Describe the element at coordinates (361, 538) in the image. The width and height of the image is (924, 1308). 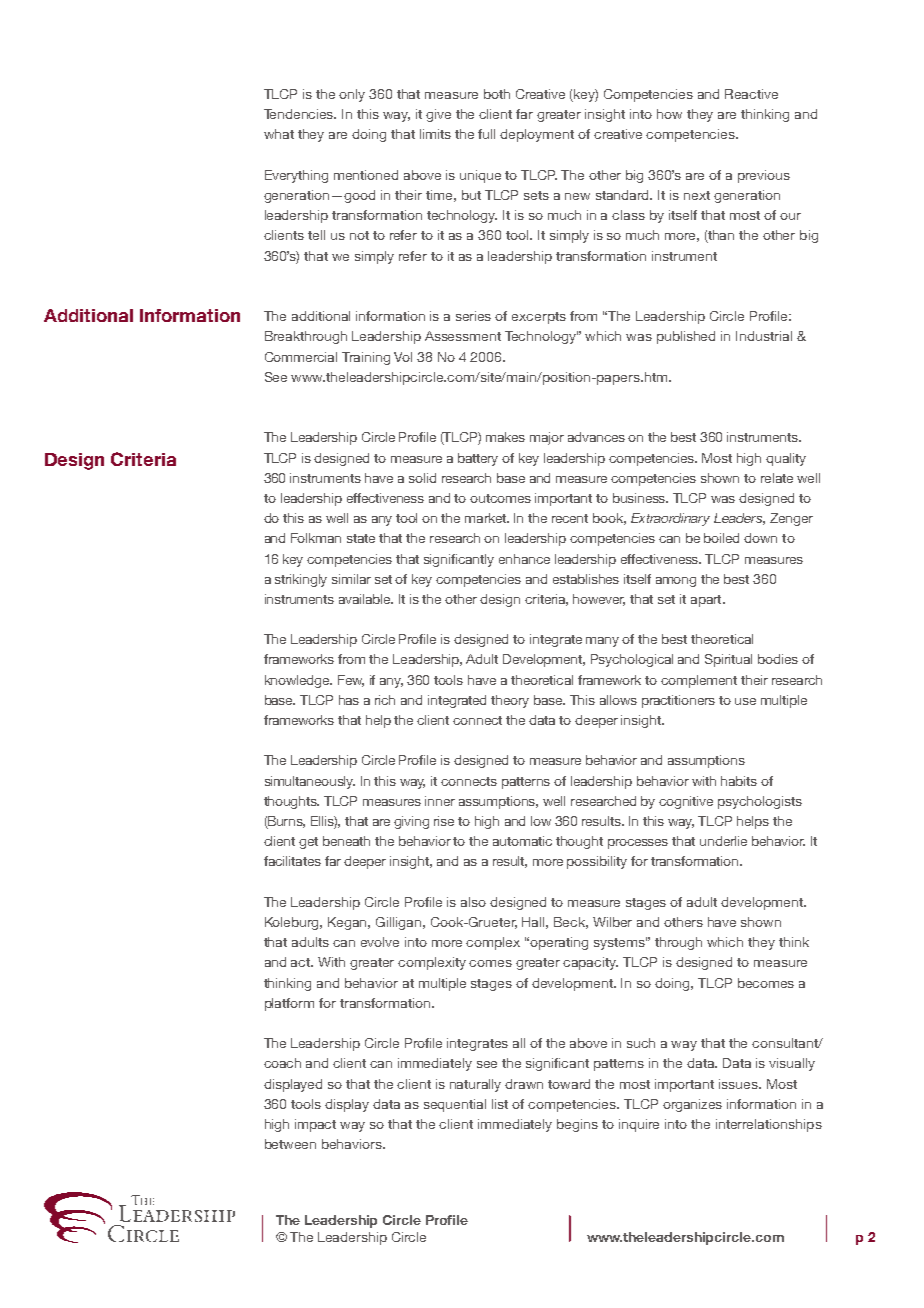
I see `state` at that location.
